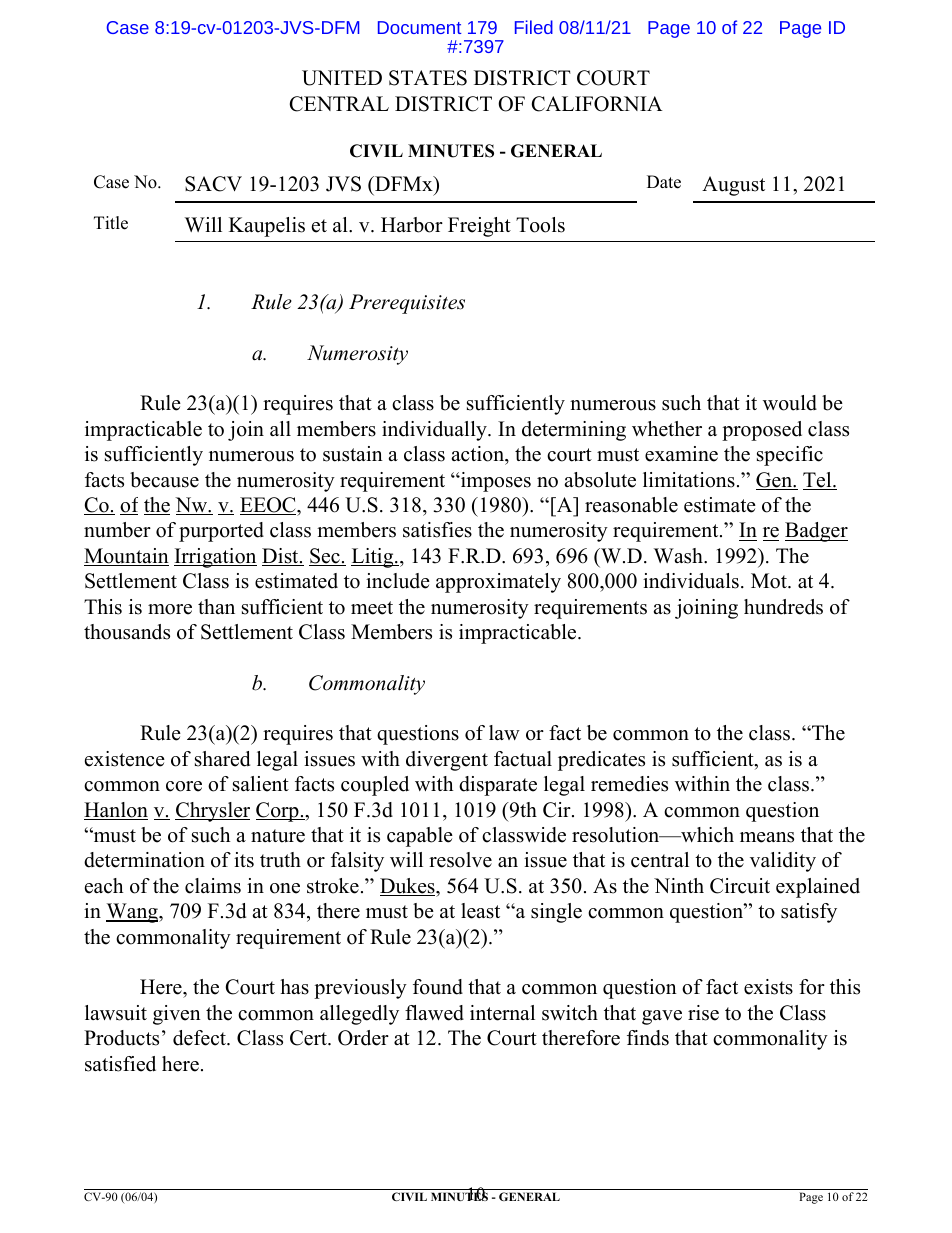 Image resolution: width=952 pixels, height=1233 pixels. What do you see at coordinates (111, 223) in the document?
I see `Title` at bounding box center [111, 223].
